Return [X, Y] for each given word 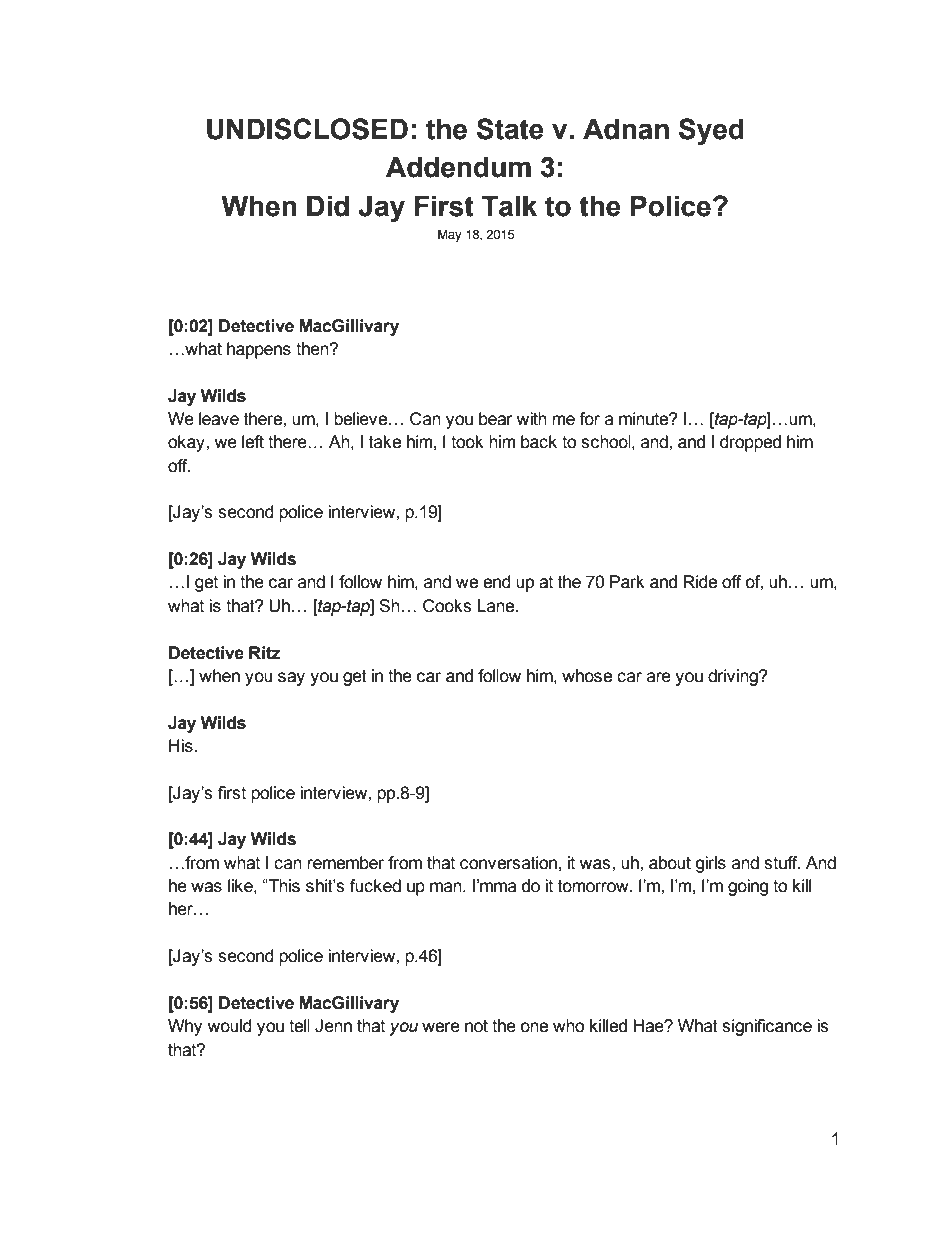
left [253, 442]
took [467, 442]
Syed [711, 131]
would [230, 1026]
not [476, 1026]
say [291, 679]
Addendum [458, 167]
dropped [750, 443]
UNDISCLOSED [307, 129]
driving [734, 677]
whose [587, 676]
